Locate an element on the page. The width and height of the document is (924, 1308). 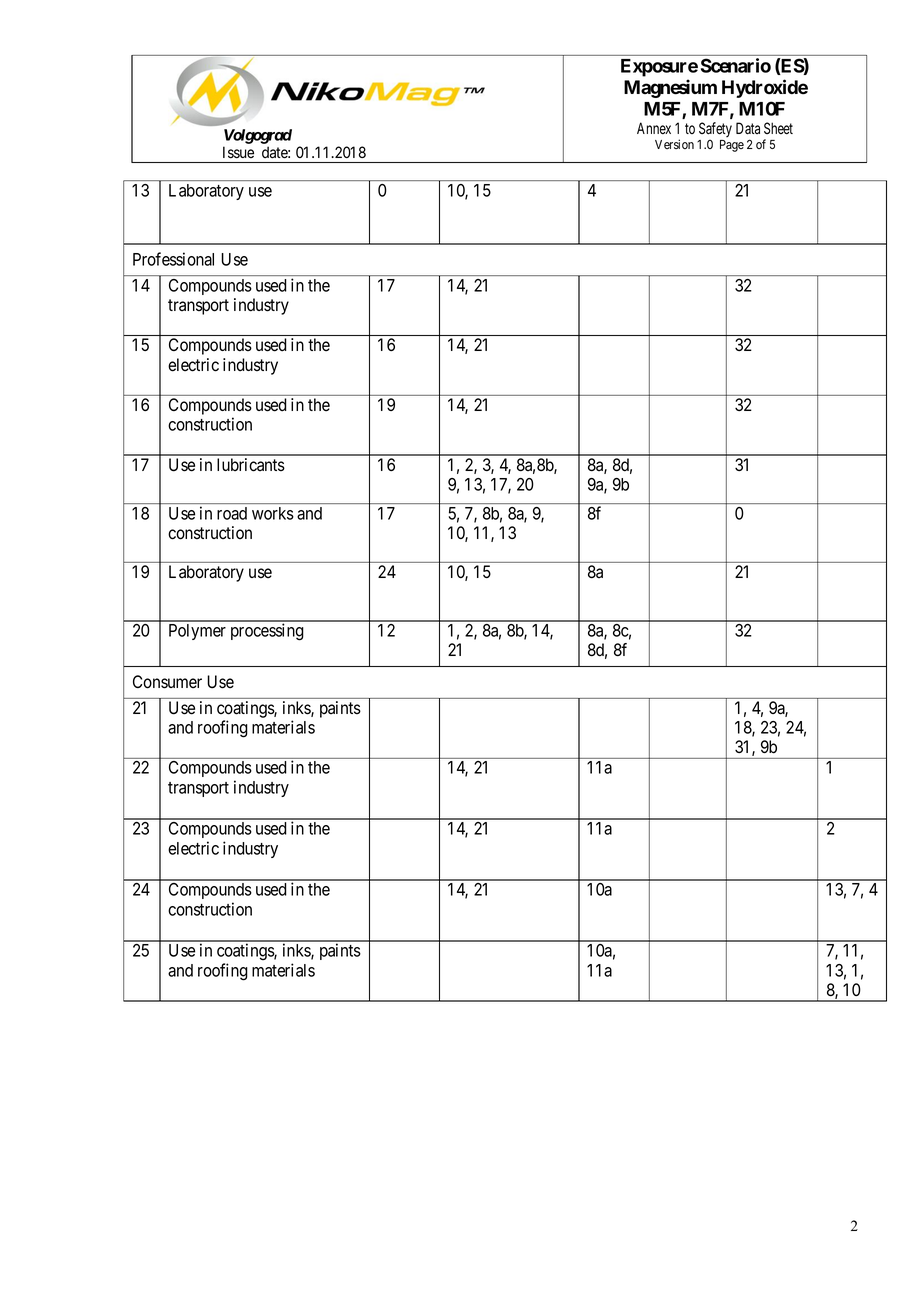
road is located at coordinates (232, 513).
